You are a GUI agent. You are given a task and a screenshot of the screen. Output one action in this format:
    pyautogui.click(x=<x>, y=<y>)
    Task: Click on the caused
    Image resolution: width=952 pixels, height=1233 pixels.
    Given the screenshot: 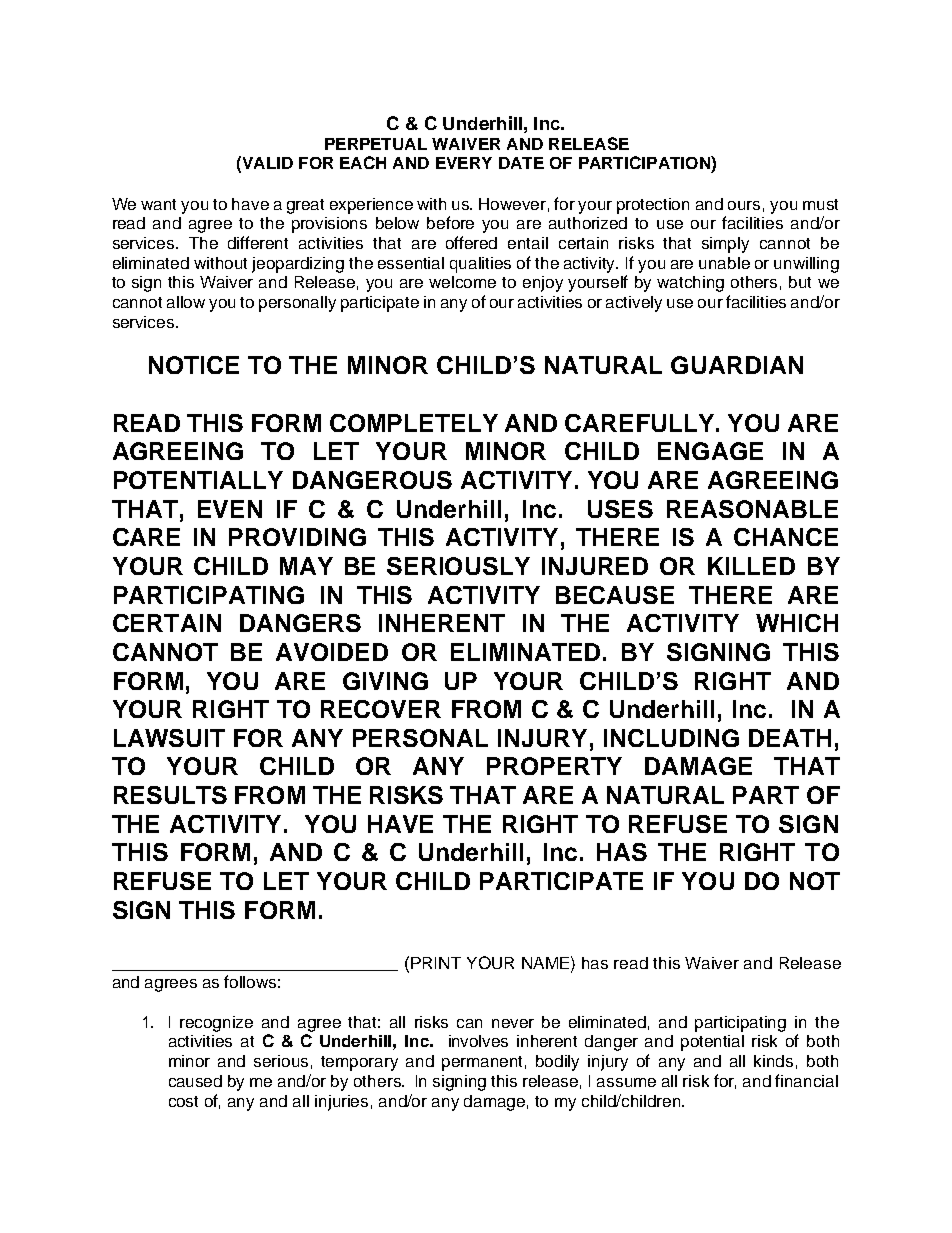 What is the action you would take?
    pyautogui.click(x=195, y=1081)
